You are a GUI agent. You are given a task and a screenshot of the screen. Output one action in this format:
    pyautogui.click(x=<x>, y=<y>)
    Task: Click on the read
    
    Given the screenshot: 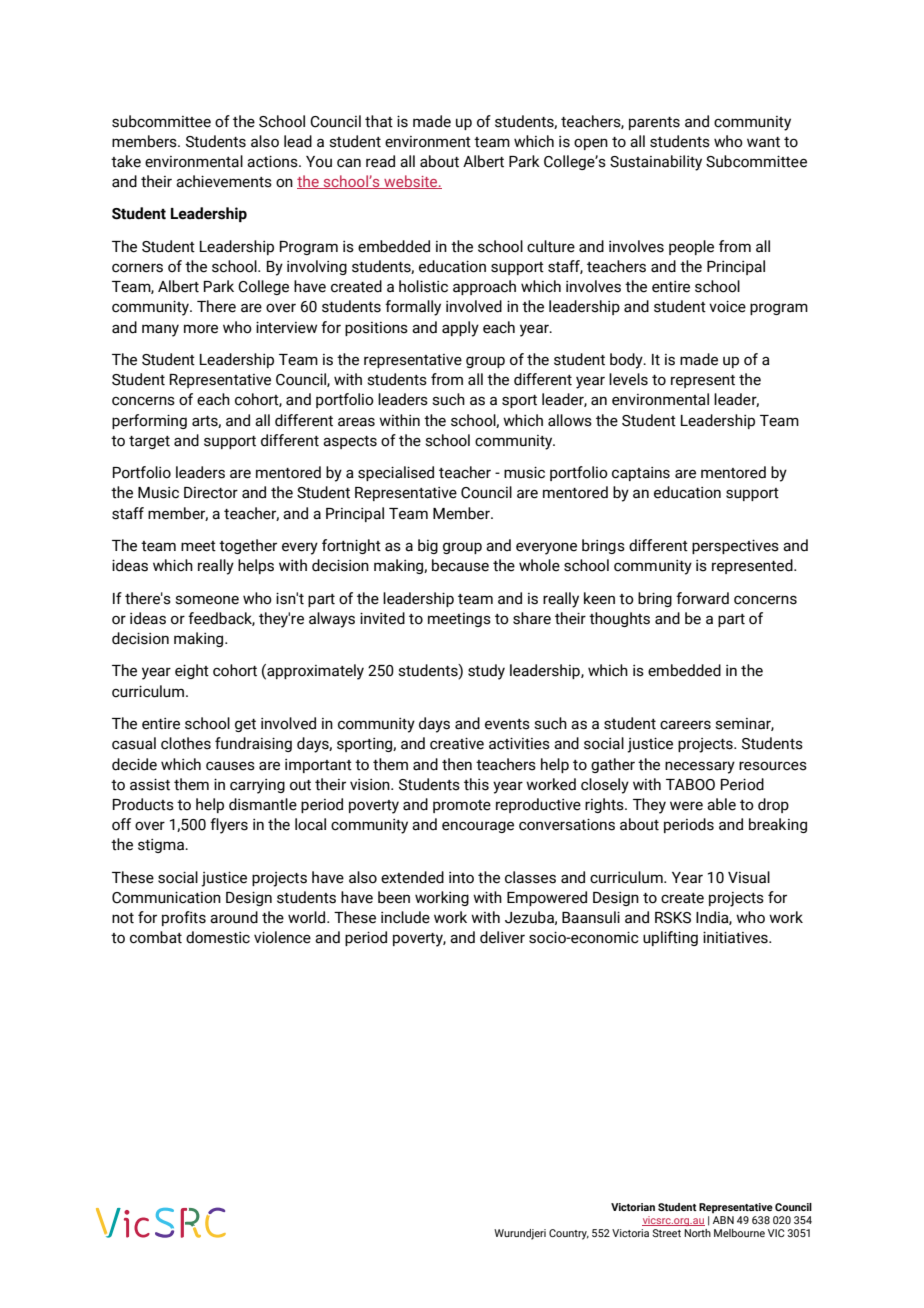 What is the action you would take?
    pyautogui.click(x=380, y=161)
